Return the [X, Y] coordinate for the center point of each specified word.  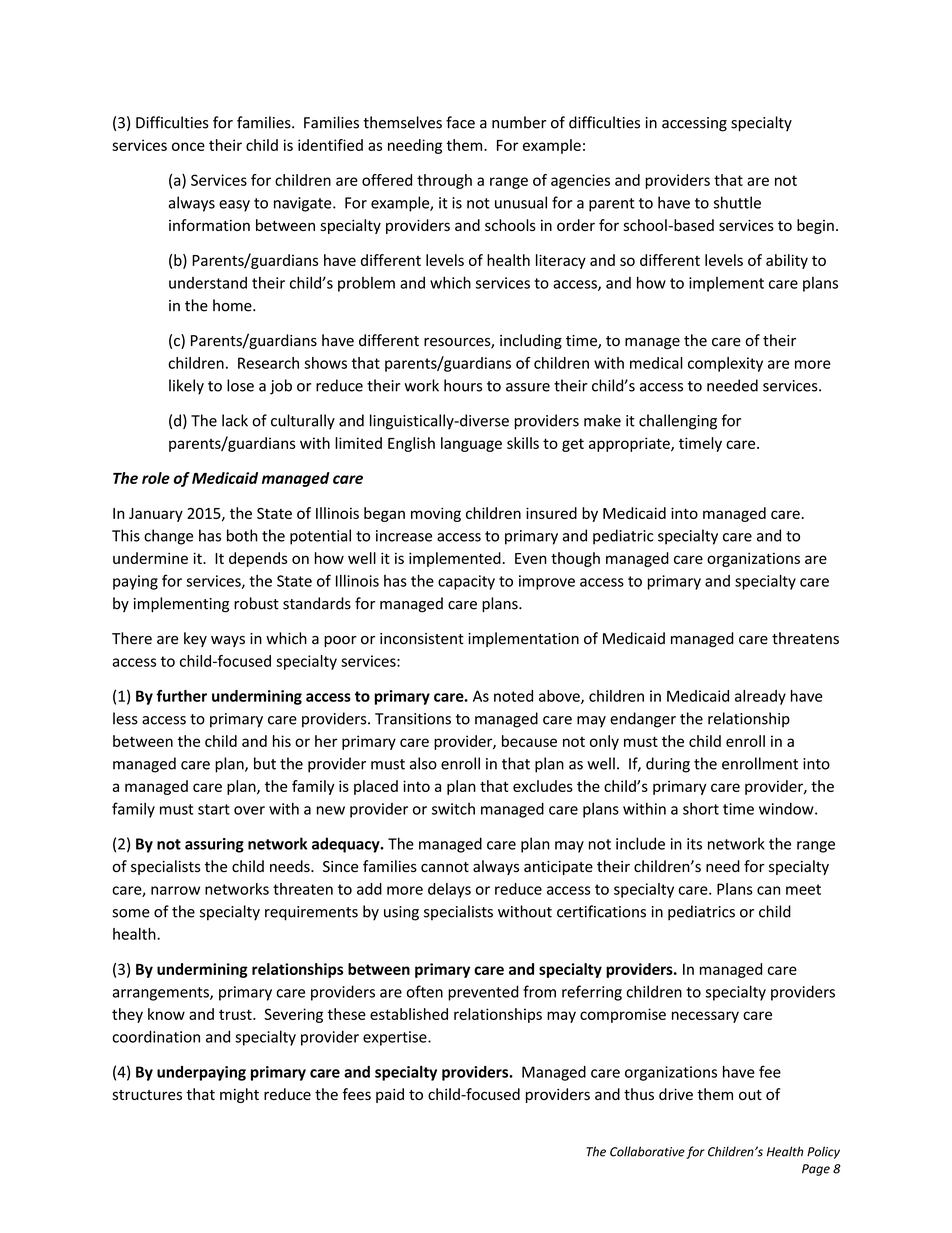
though [575, 559]
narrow [175, 890]
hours [463, 385]
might [239, 1095]
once [188, 146]
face [460, 122]
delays [449, 890]
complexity [725, 364]
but [265, 763]
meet [803, 889]
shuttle [737, 202]
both [242, 535]
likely [186, 387]
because [529, 741]
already [760, 697]
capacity [466, 582]
